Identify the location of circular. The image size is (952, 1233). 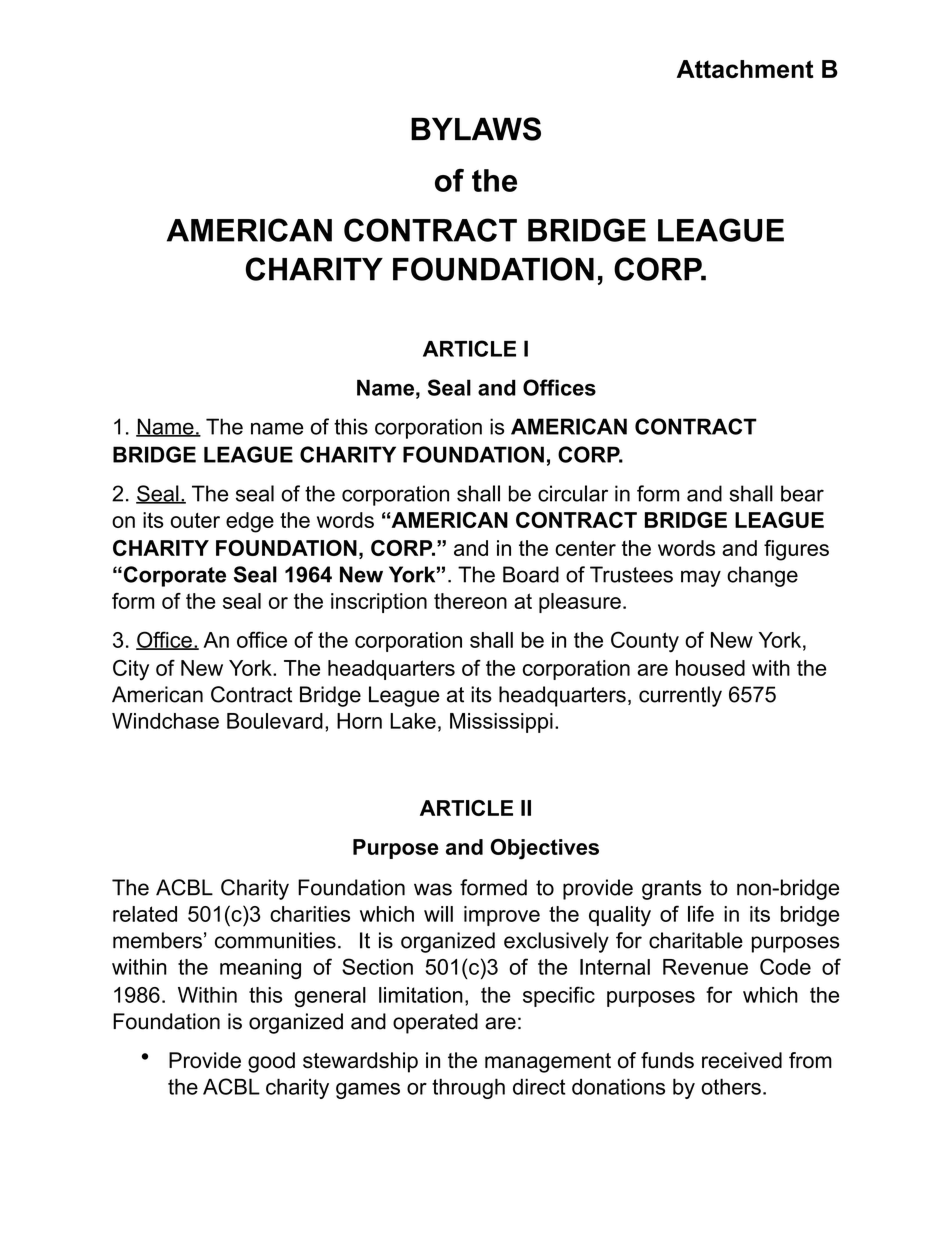
(573, 493).
